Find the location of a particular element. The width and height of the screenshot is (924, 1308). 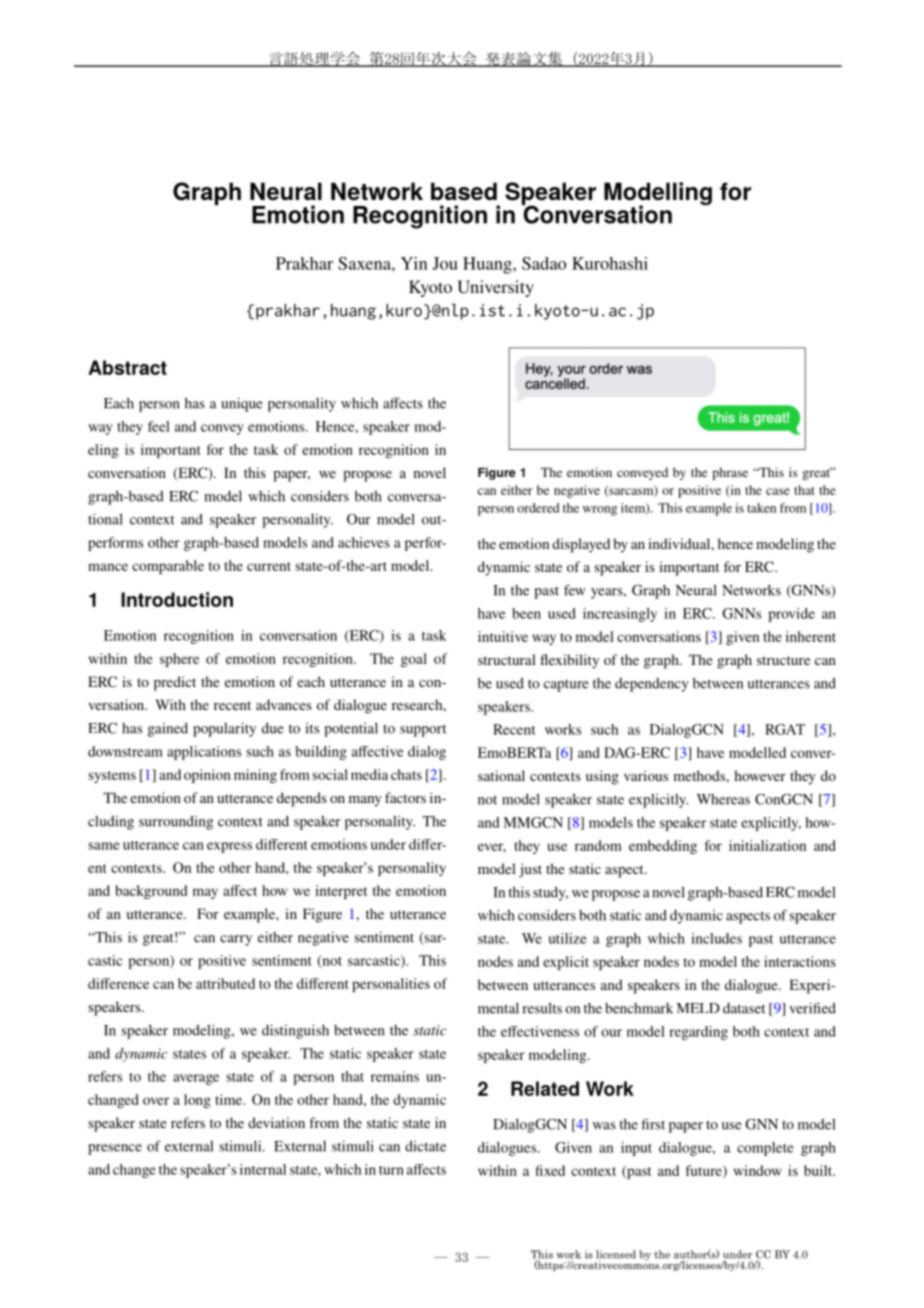

includes is located at coordinates (716, 938).
